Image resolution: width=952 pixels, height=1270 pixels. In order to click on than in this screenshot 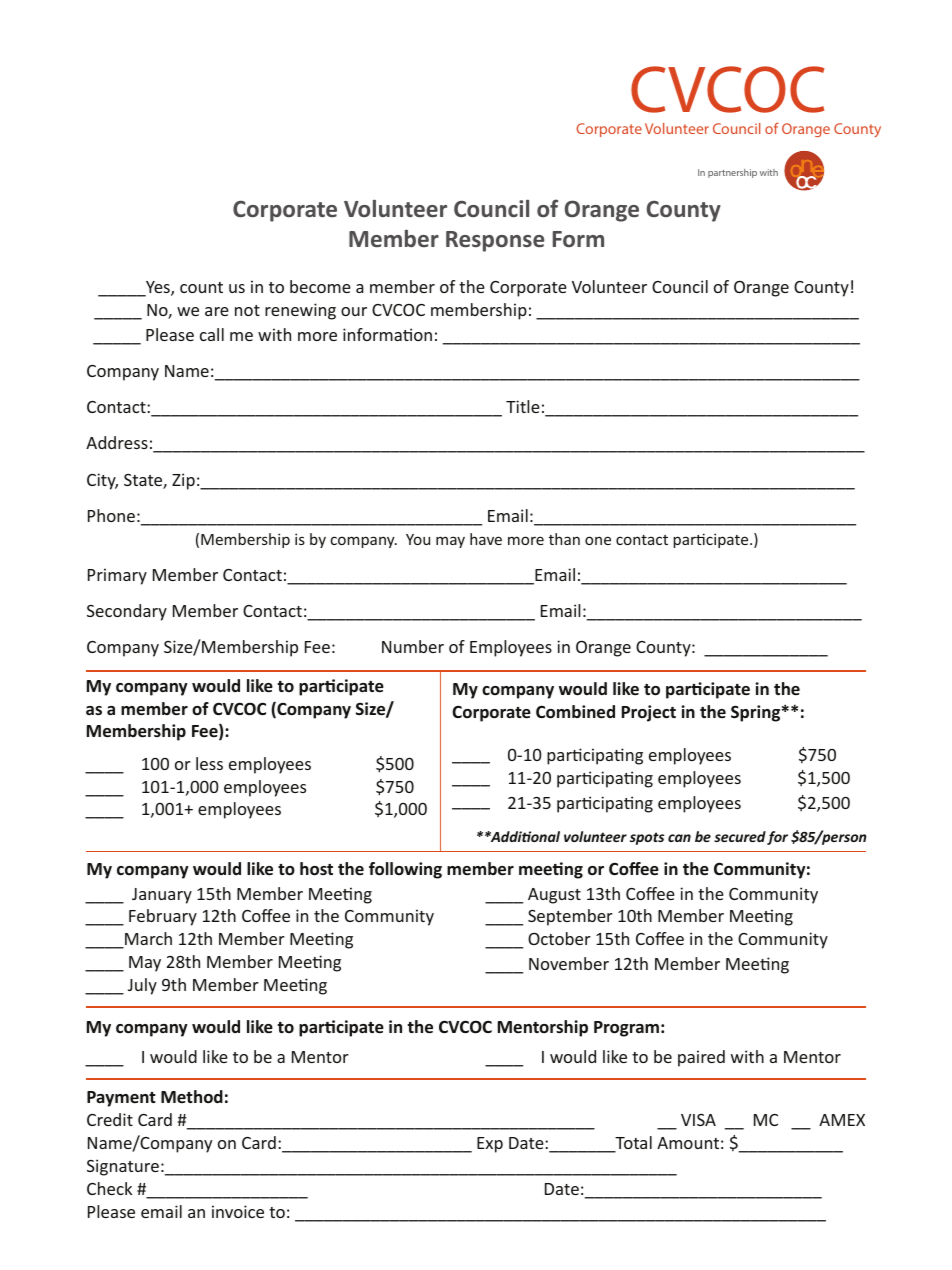, I will do `click(564, 539)`.
